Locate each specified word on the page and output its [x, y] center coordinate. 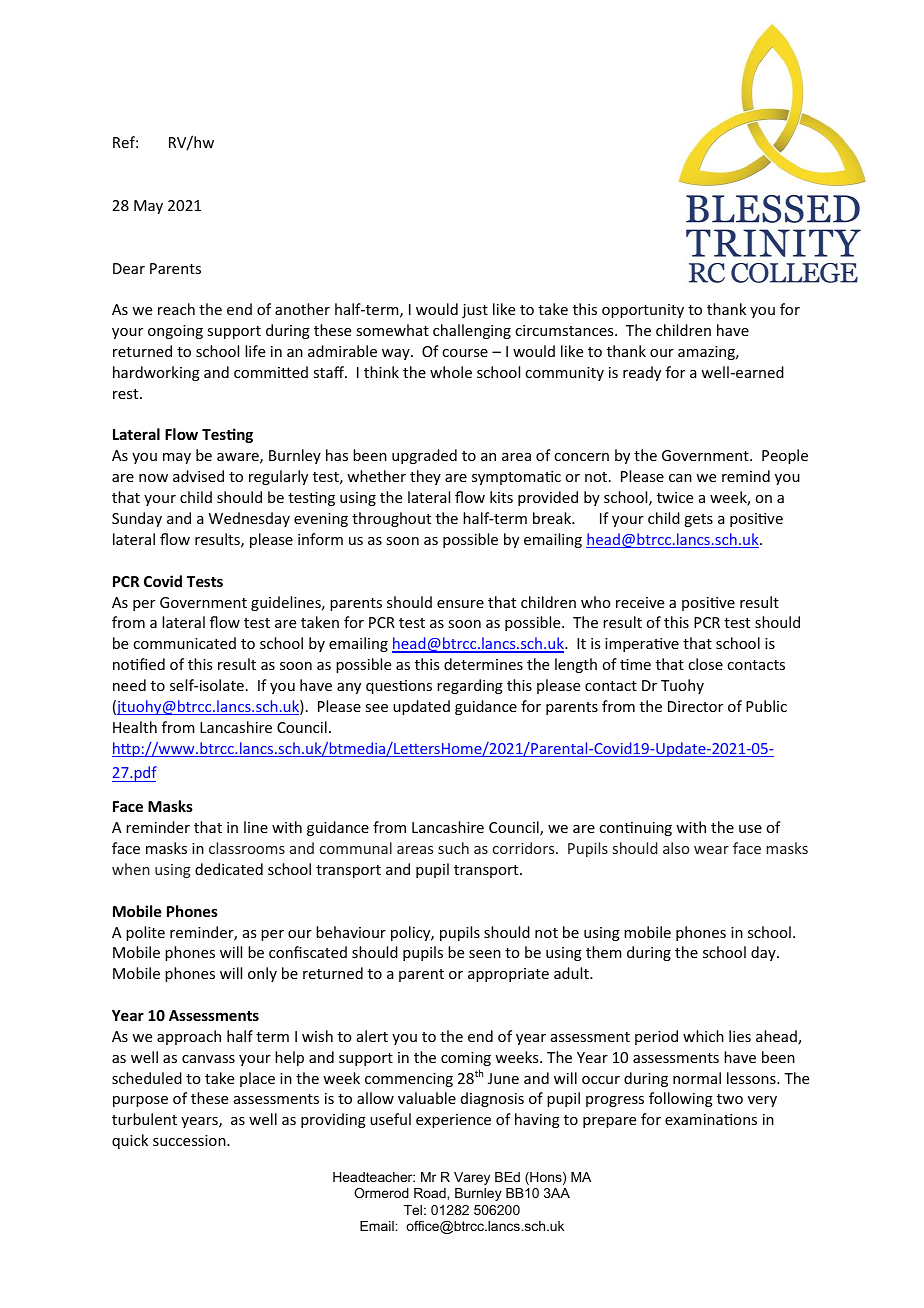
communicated [184, 643]
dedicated [229, 869]
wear [711, 850]
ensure [460, 604]
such [453, 848]
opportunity [643, 311]
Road [431, 1193]
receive [640, 602]
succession [190, 1140]
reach [176, 309]
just [475, 311]
